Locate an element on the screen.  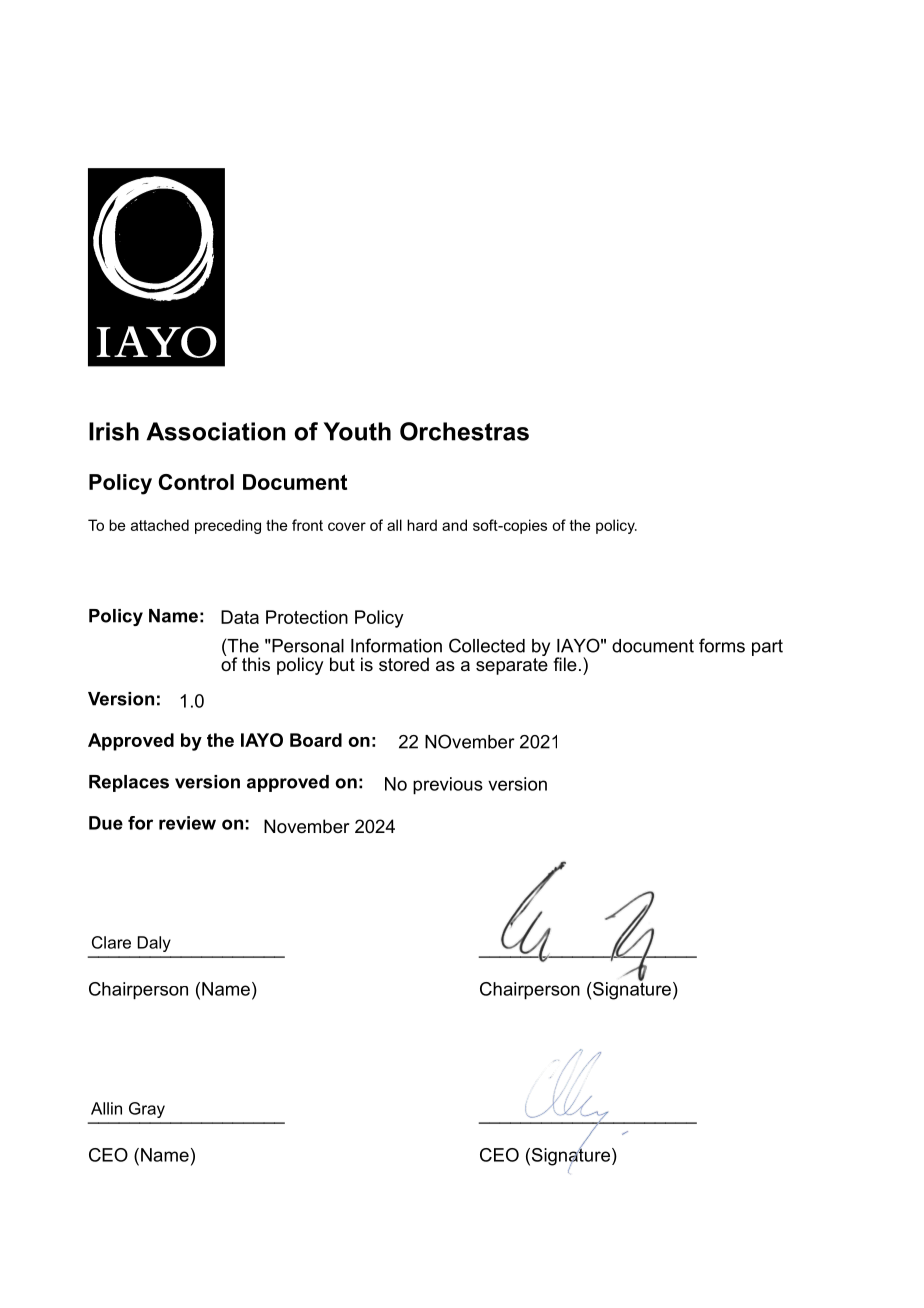
and is located at coordinates (454, 525).
